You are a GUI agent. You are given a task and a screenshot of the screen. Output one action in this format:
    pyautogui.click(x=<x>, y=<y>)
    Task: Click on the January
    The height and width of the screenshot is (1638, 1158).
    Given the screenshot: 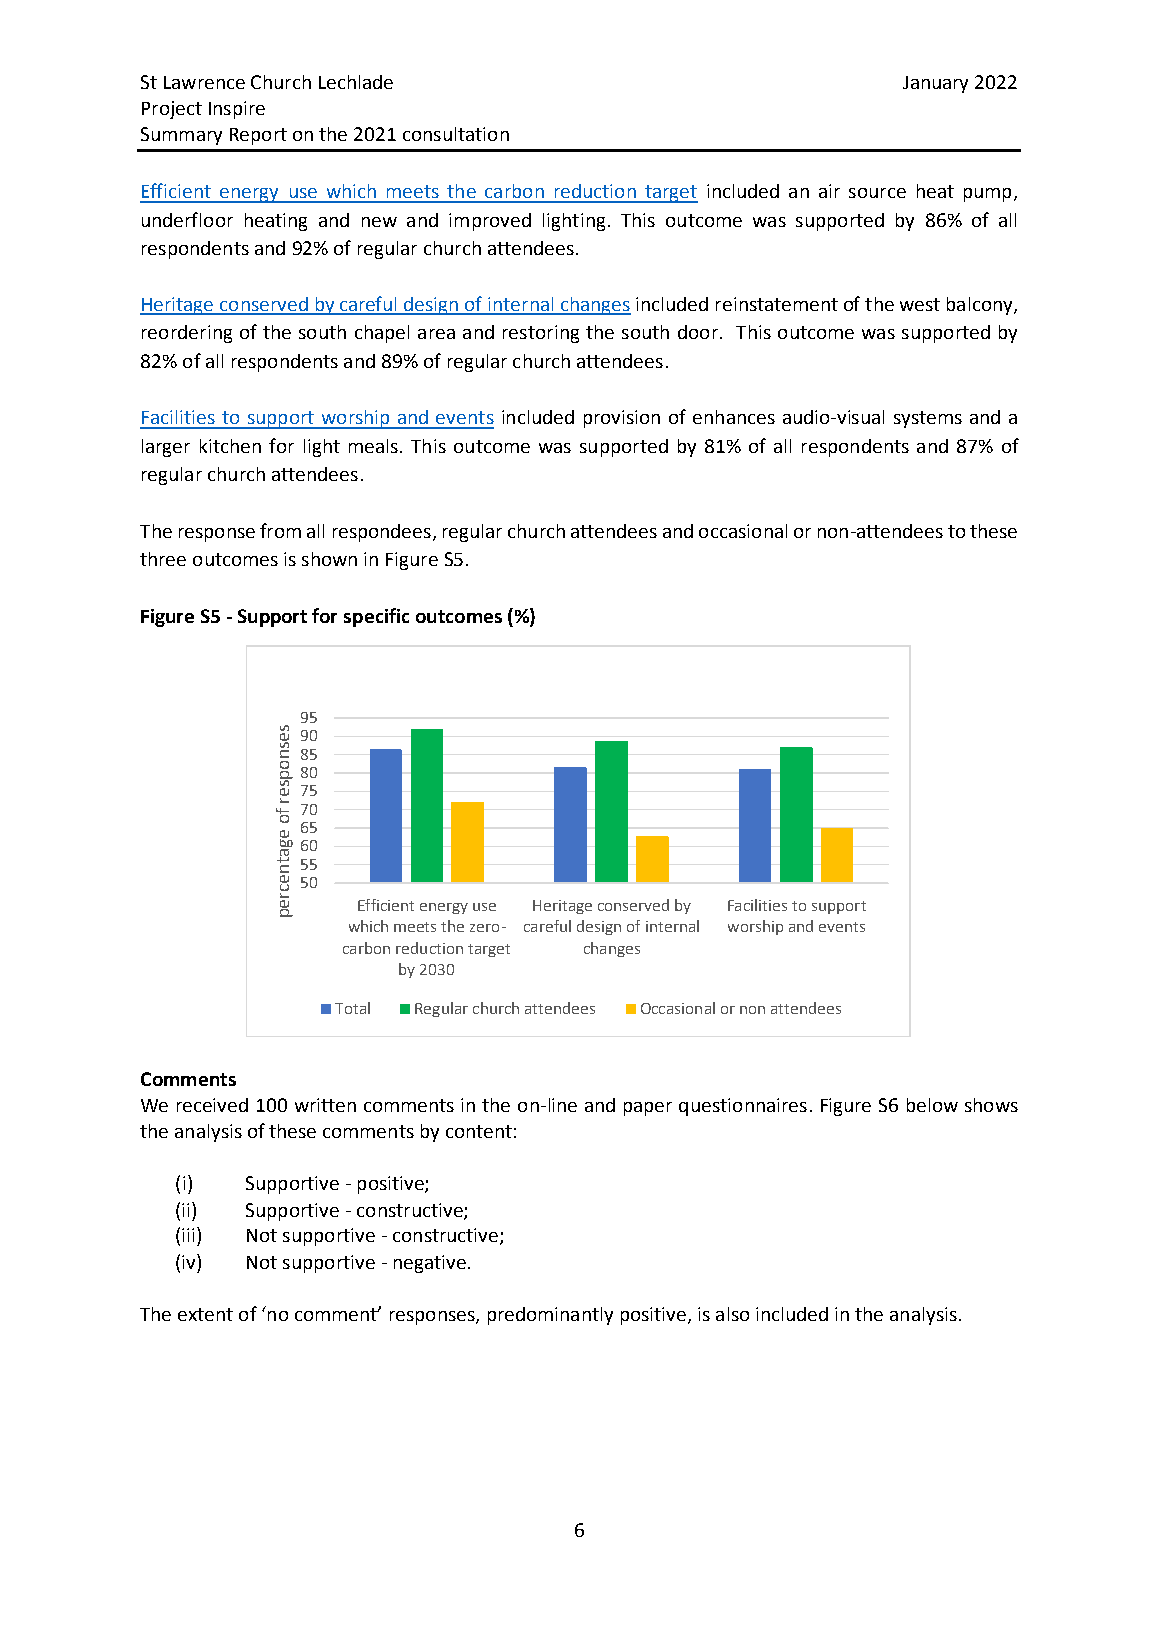 What is the action you would take?
    pyautogui.click(x=935, y=84)
